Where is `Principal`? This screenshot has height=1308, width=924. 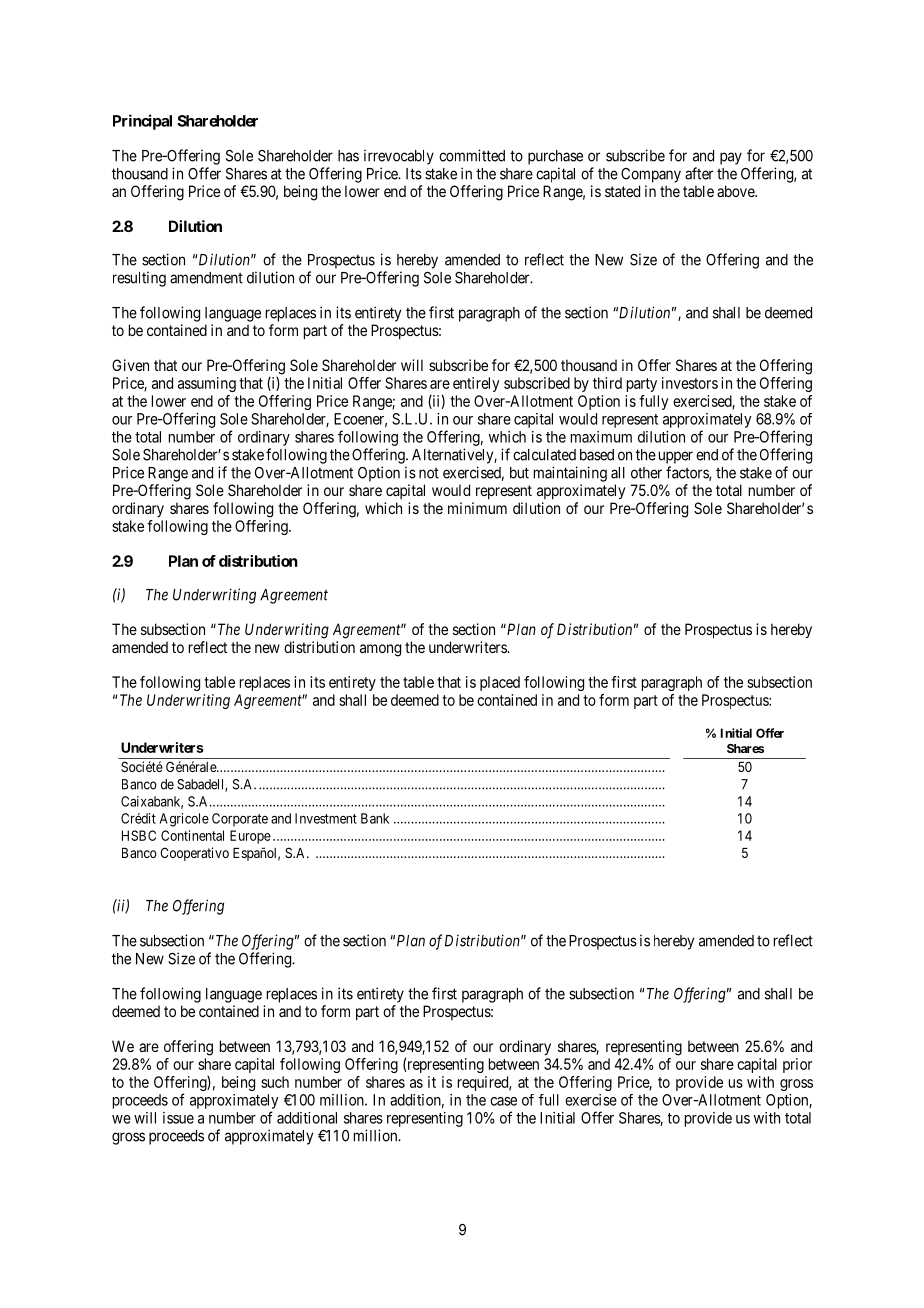 Principal is located at coordinates (142, 122).
